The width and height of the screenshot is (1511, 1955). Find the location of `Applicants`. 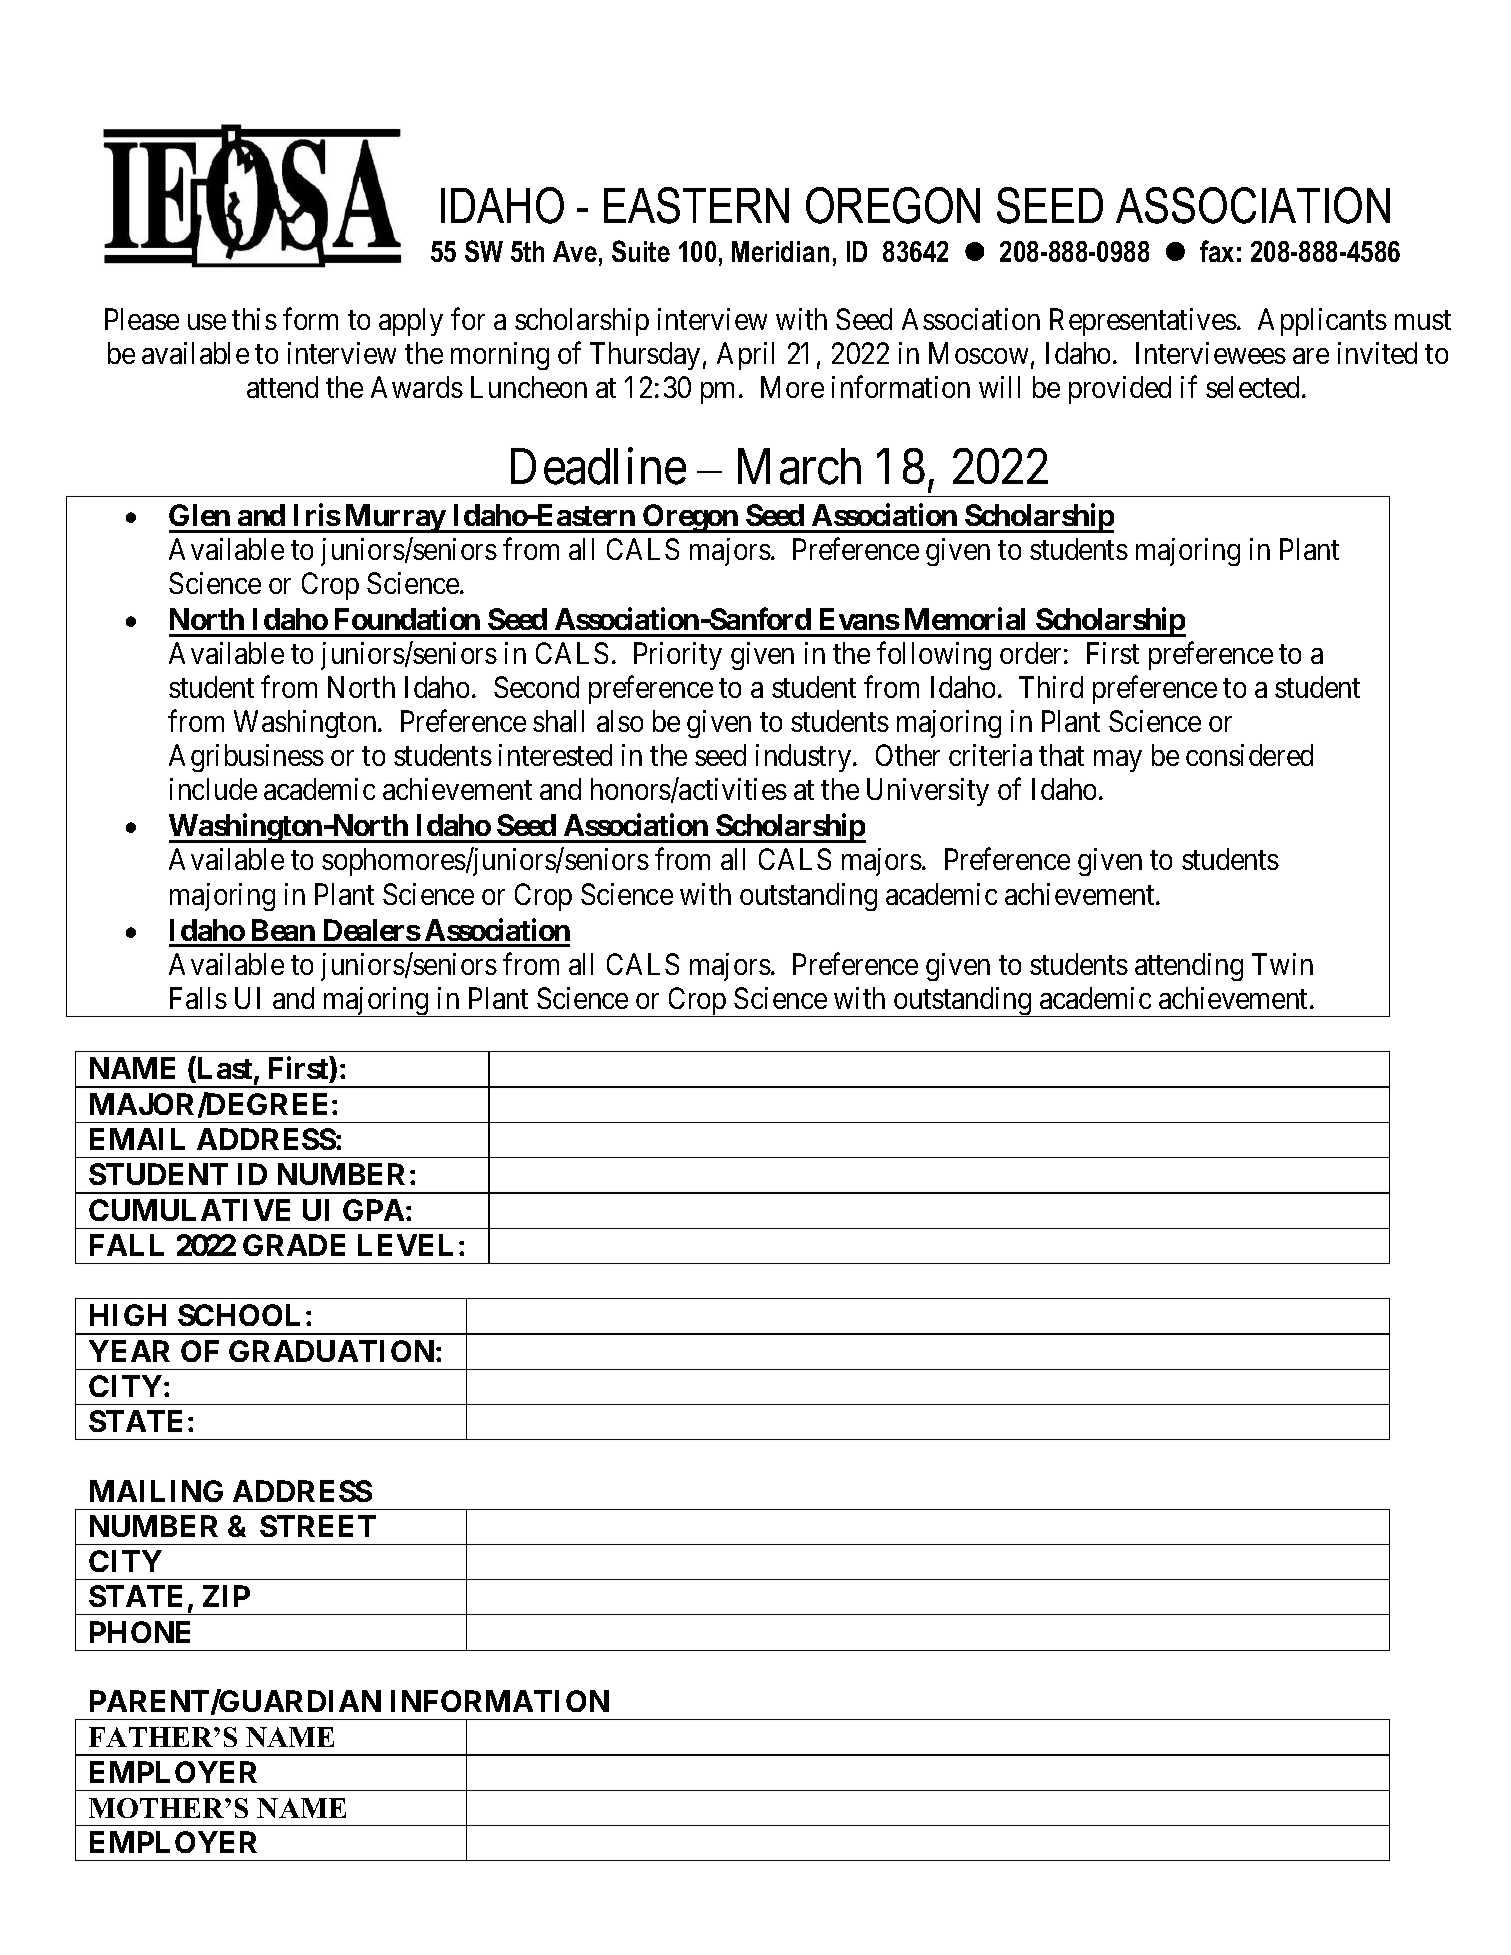

Applicants is located at coordinates (1322, 322).
